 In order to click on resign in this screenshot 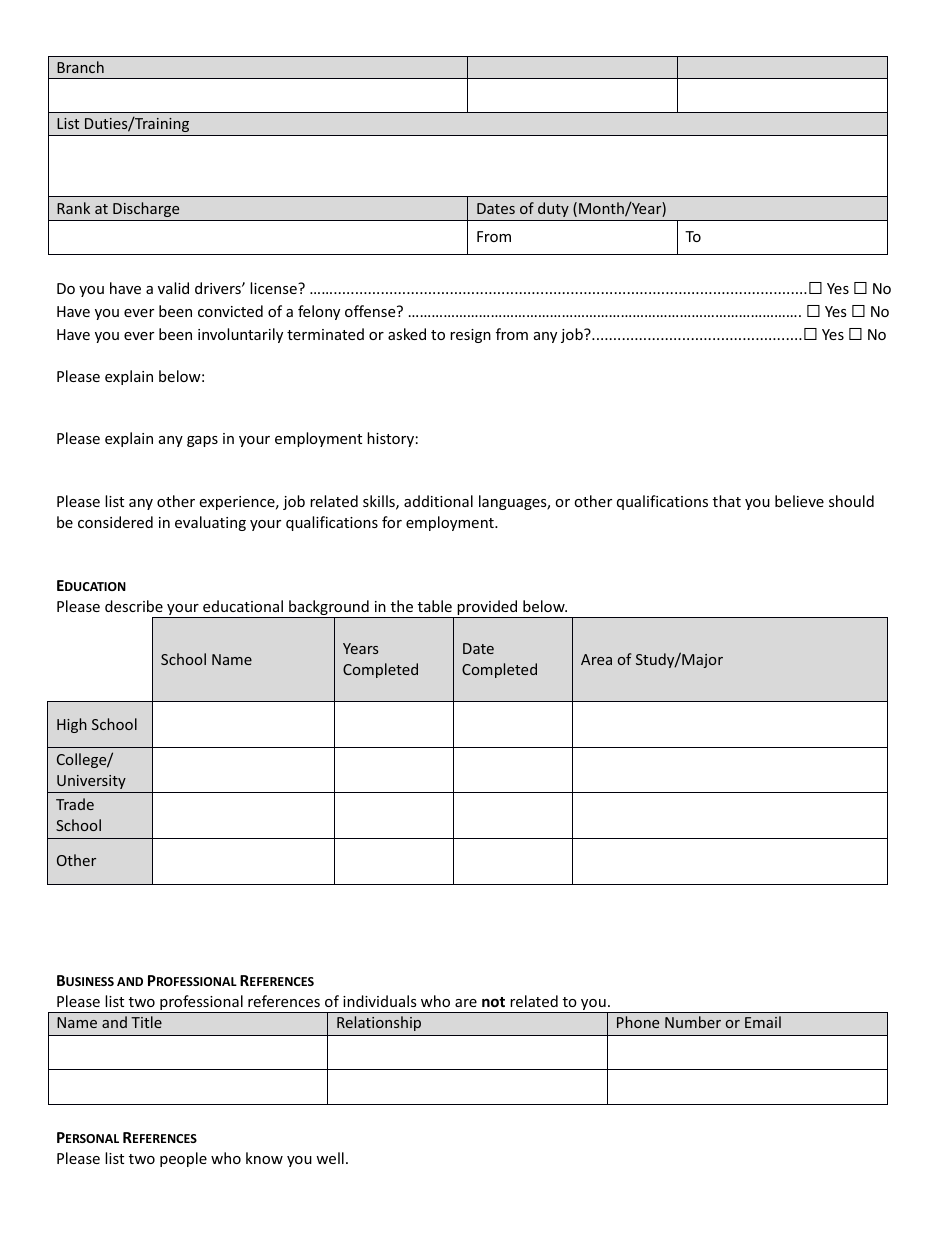, I will do `click(470, 336)`.
